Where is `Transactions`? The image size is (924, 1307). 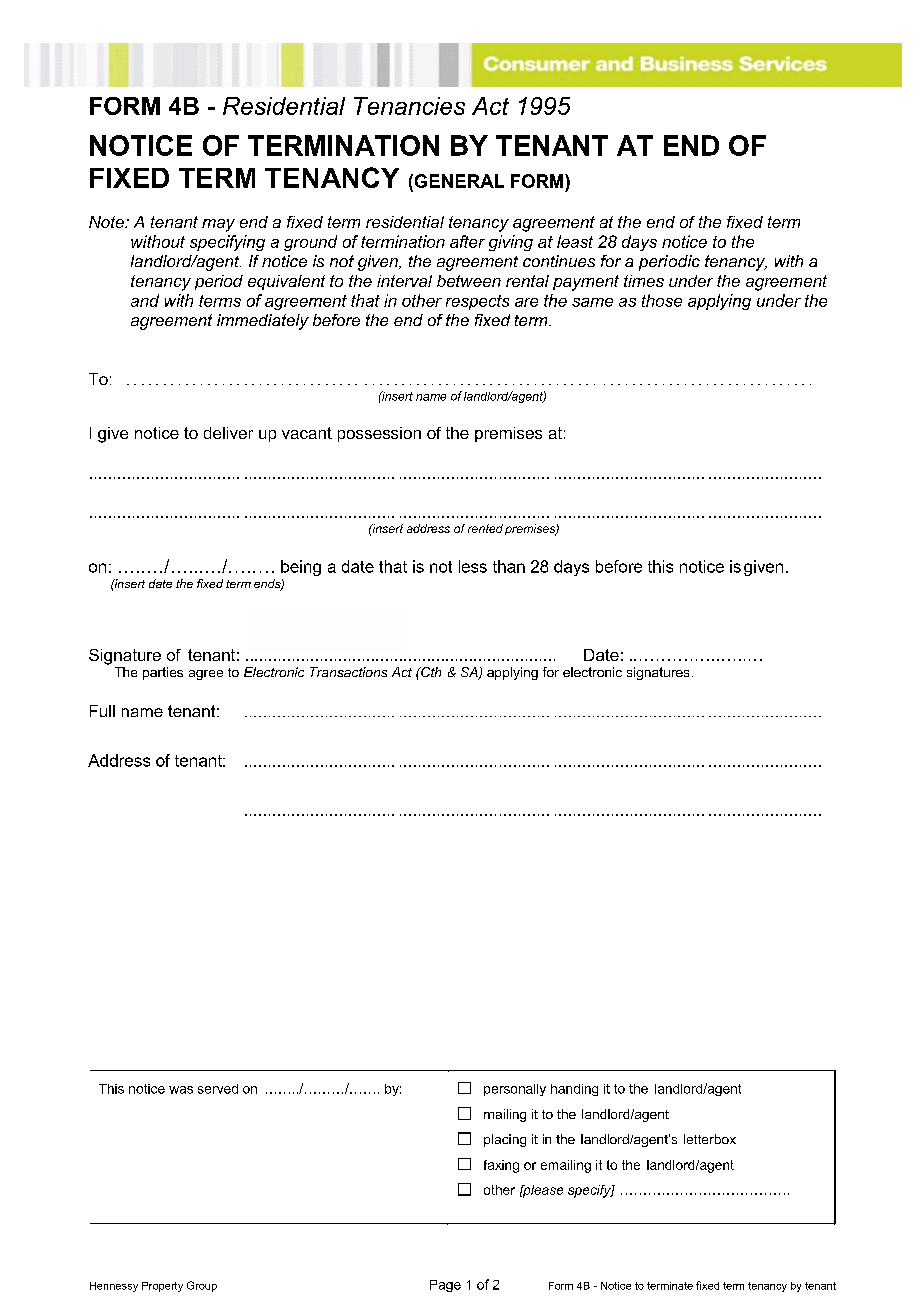
Transactions is located at coordinates (348, 672).
